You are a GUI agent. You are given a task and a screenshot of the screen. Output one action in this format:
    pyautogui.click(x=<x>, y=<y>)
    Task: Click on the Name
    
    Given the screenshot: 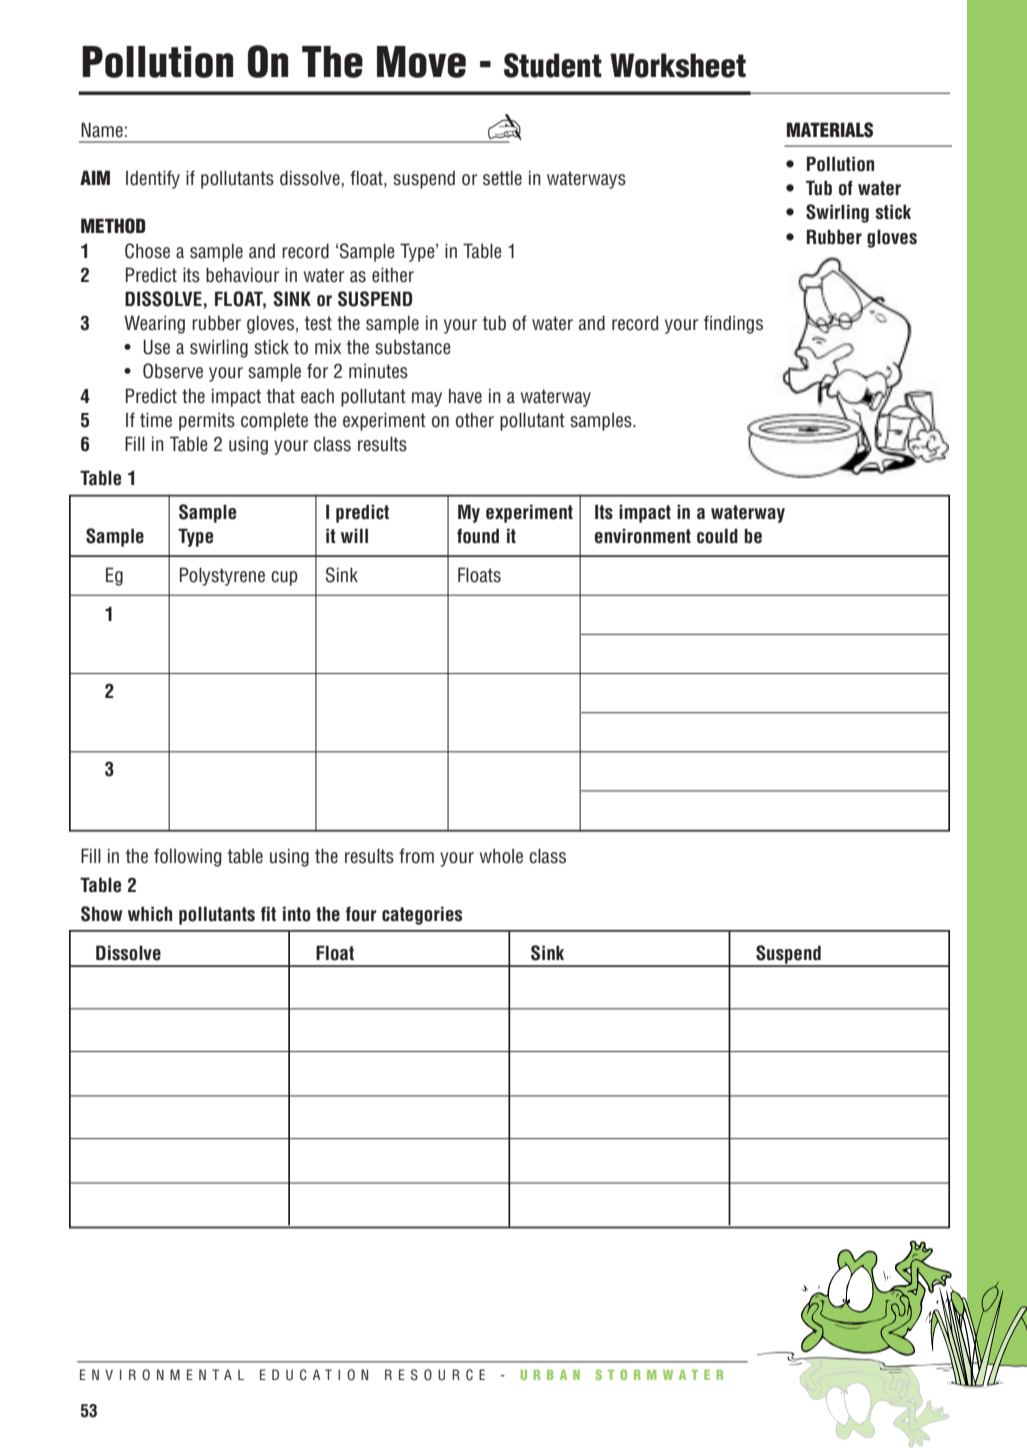 What is the action you would take?
    pyautogui.click(x=102, y=130)
